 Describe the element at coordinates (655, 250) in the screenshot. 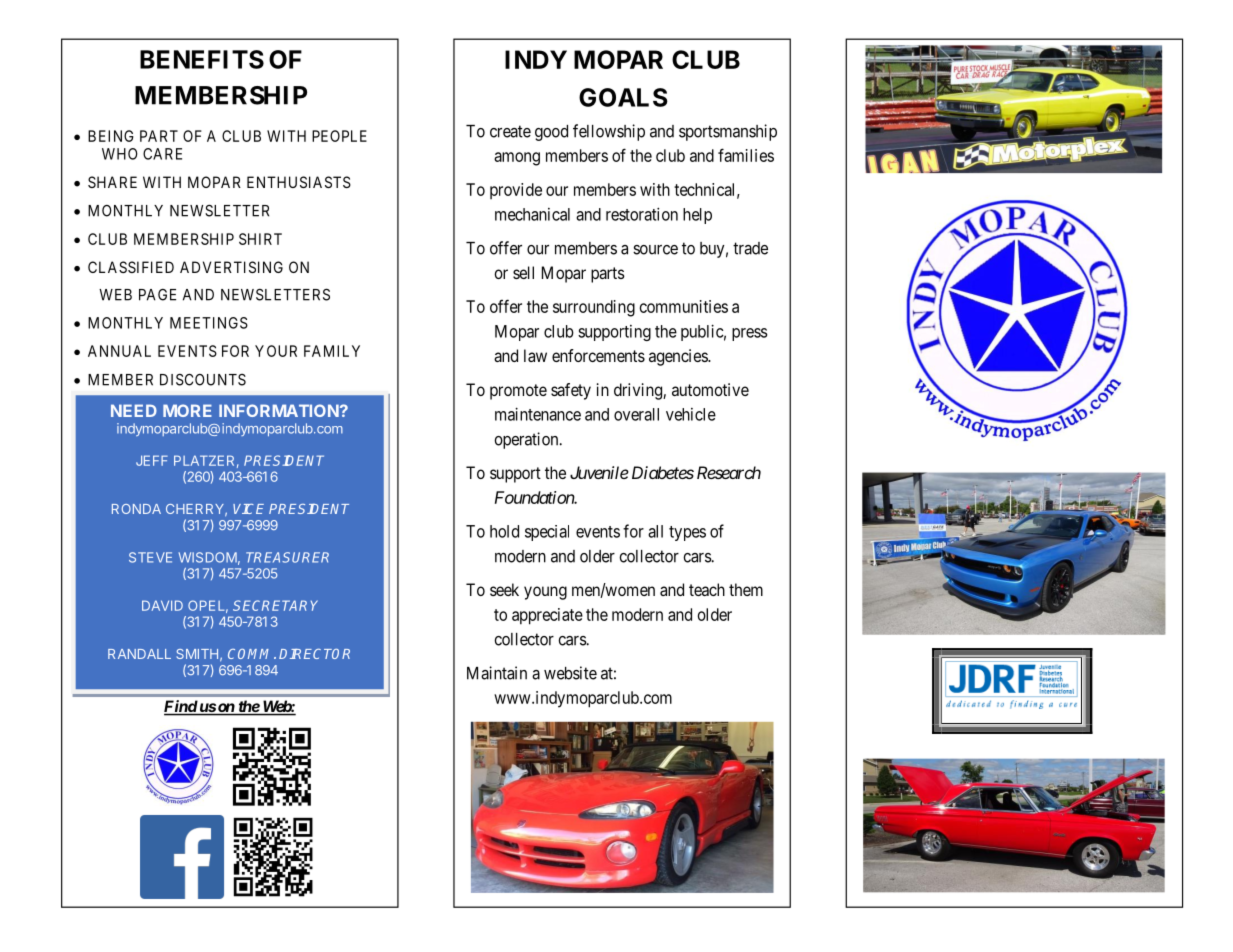

I see `source` at that location.
